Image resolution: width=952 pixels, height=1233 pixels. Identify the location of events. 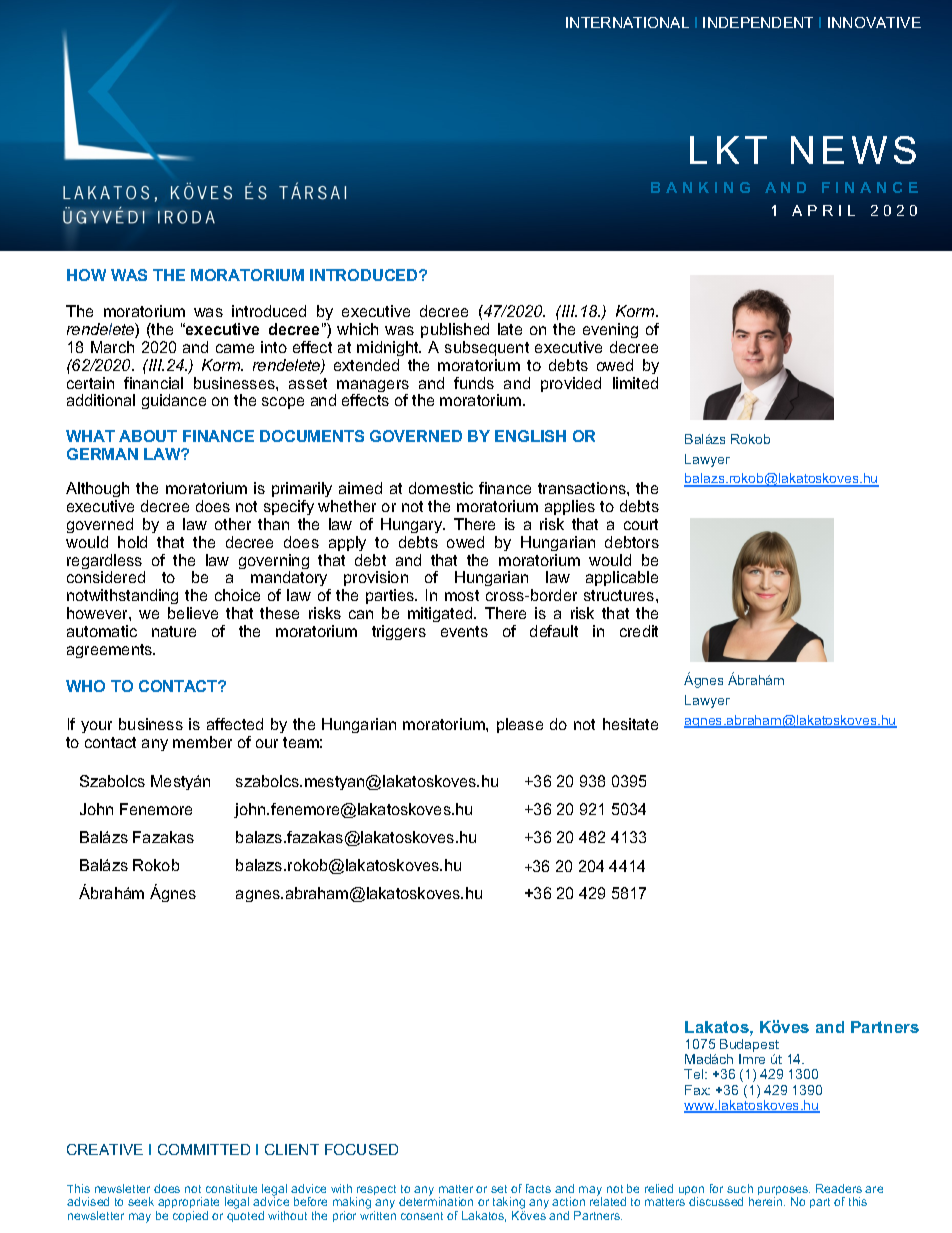
(464, 631).
